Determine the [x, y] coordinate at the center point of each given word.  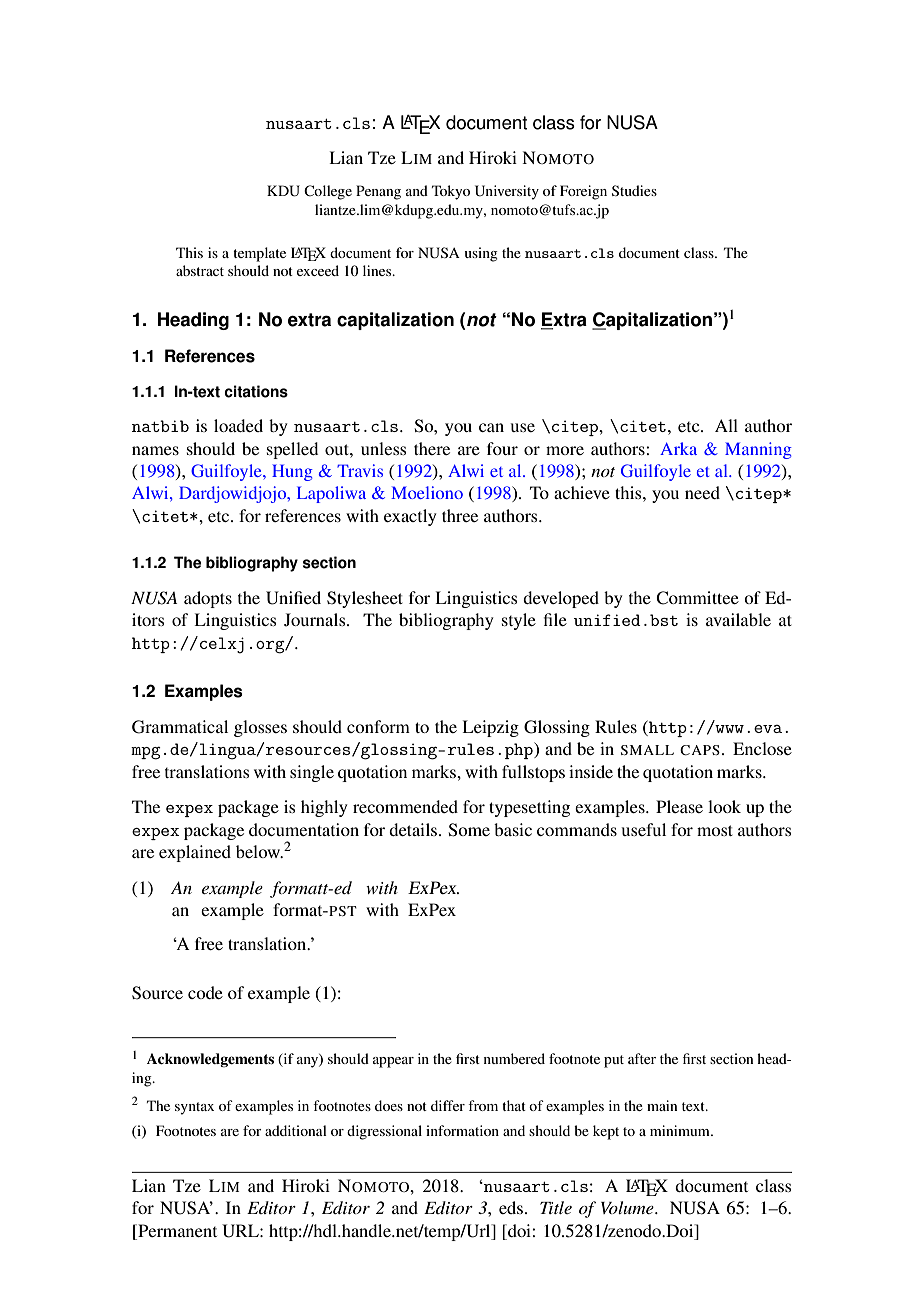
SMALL [647, 750]
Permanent [176, 1232]
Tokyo [451, 192]
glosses [260, 728]
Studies [634, 190]
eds [512, 1207]
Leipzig [490, 728]
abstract [200, 270]
